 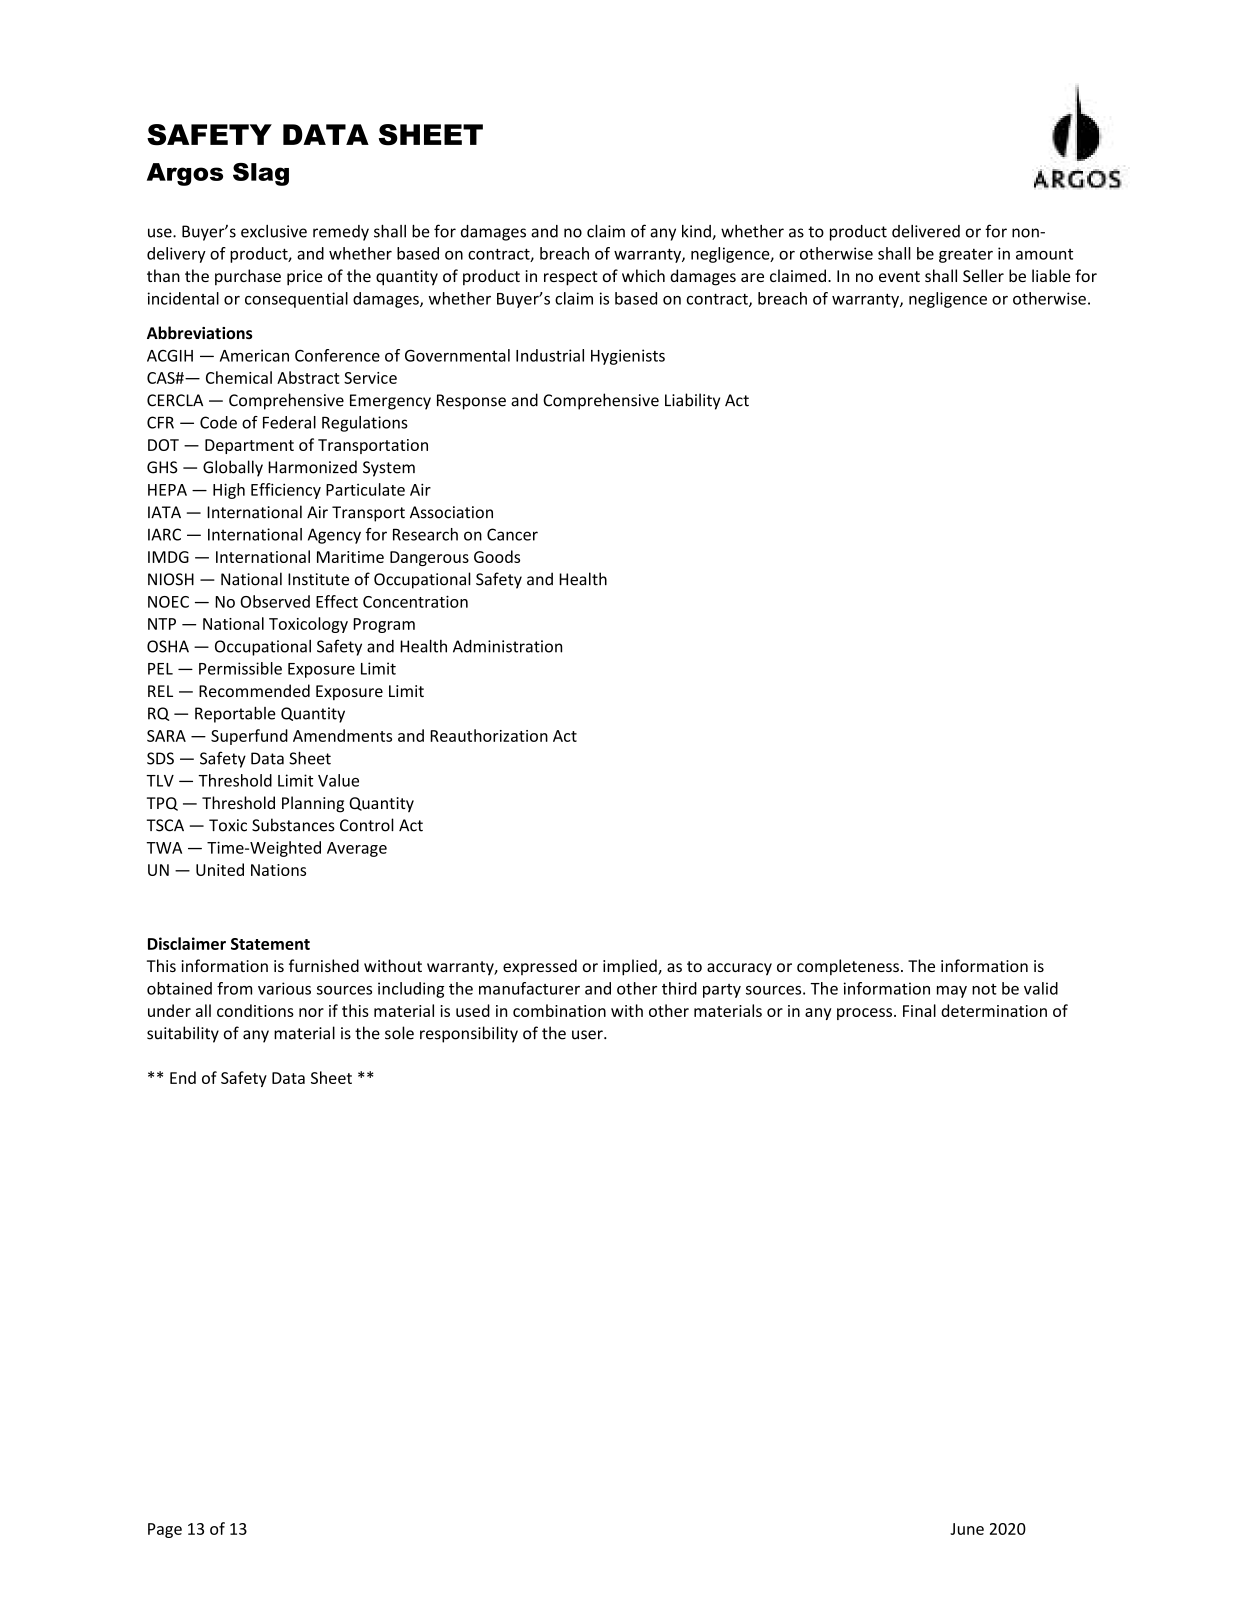 I want to click on implied, so click(x=631, y=967).
